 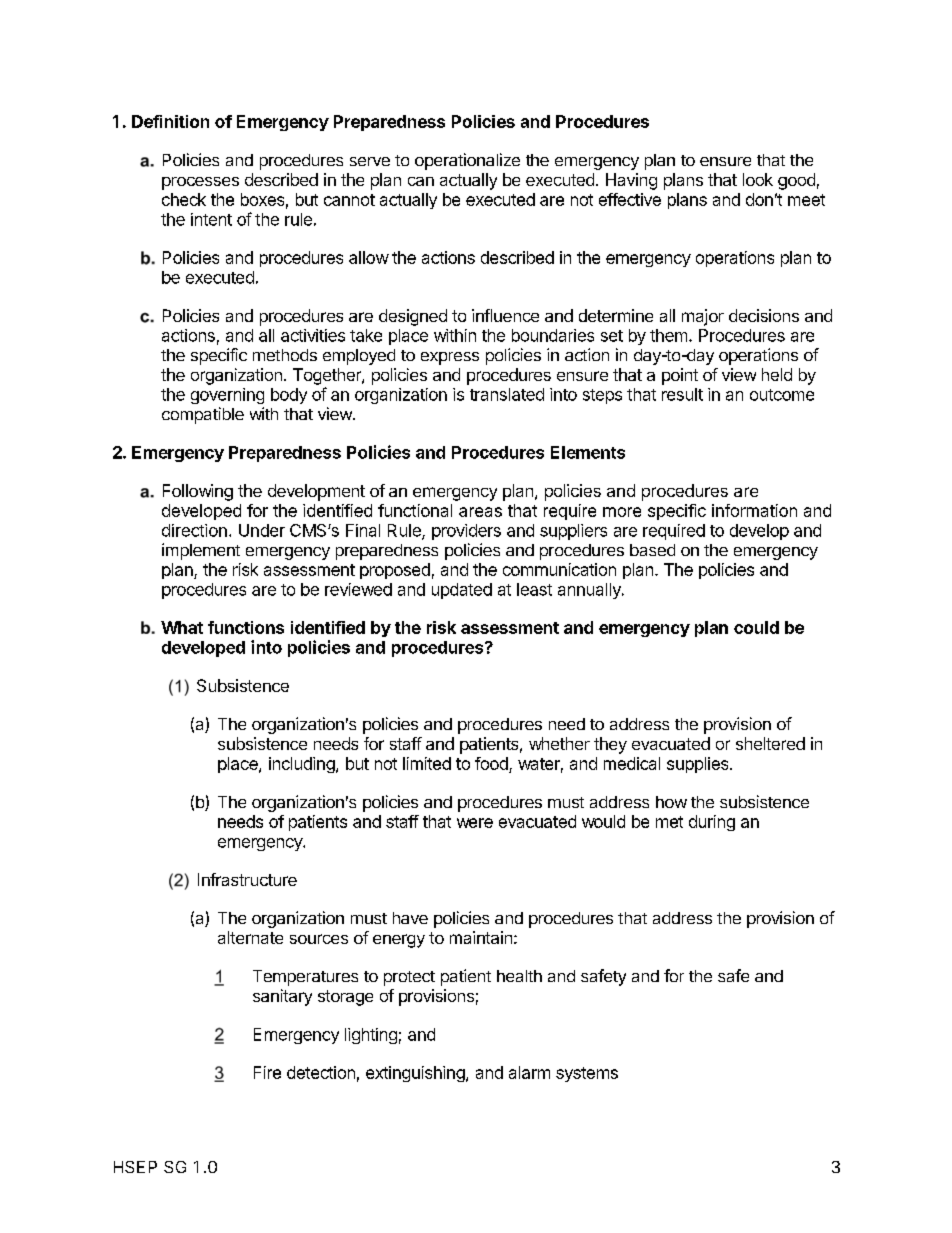 What do you see at coordinates (467, 161) in the document?
I see `operationalize` at bounding box center [467, 161].
